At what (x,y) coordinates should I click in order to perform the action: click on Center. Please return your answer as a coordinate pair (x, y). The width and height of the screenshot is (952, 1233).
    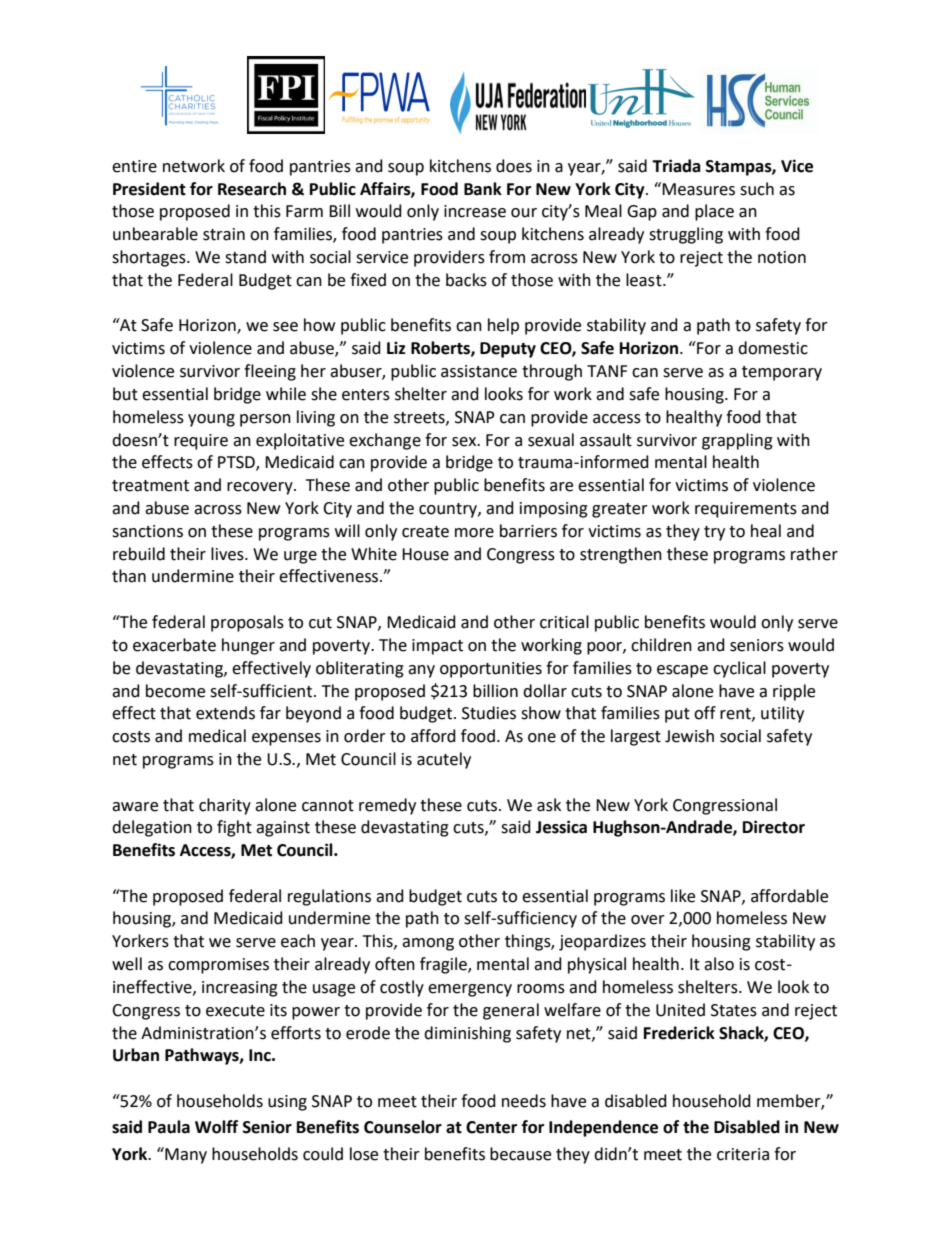
    Looking at the image, I should click on (491, 1127).
